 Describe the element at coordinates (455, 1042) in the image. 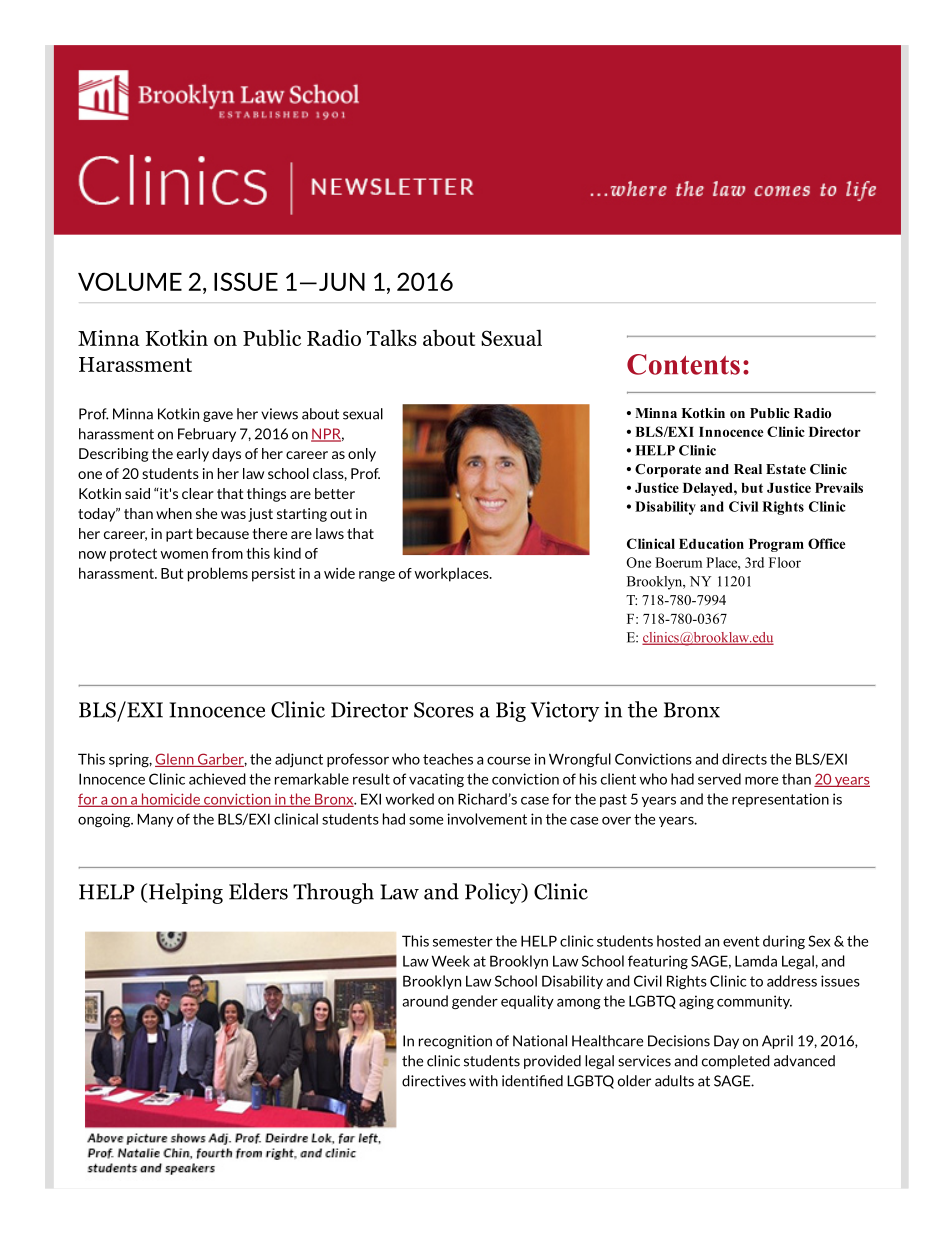

I see `recognition` at that location.
